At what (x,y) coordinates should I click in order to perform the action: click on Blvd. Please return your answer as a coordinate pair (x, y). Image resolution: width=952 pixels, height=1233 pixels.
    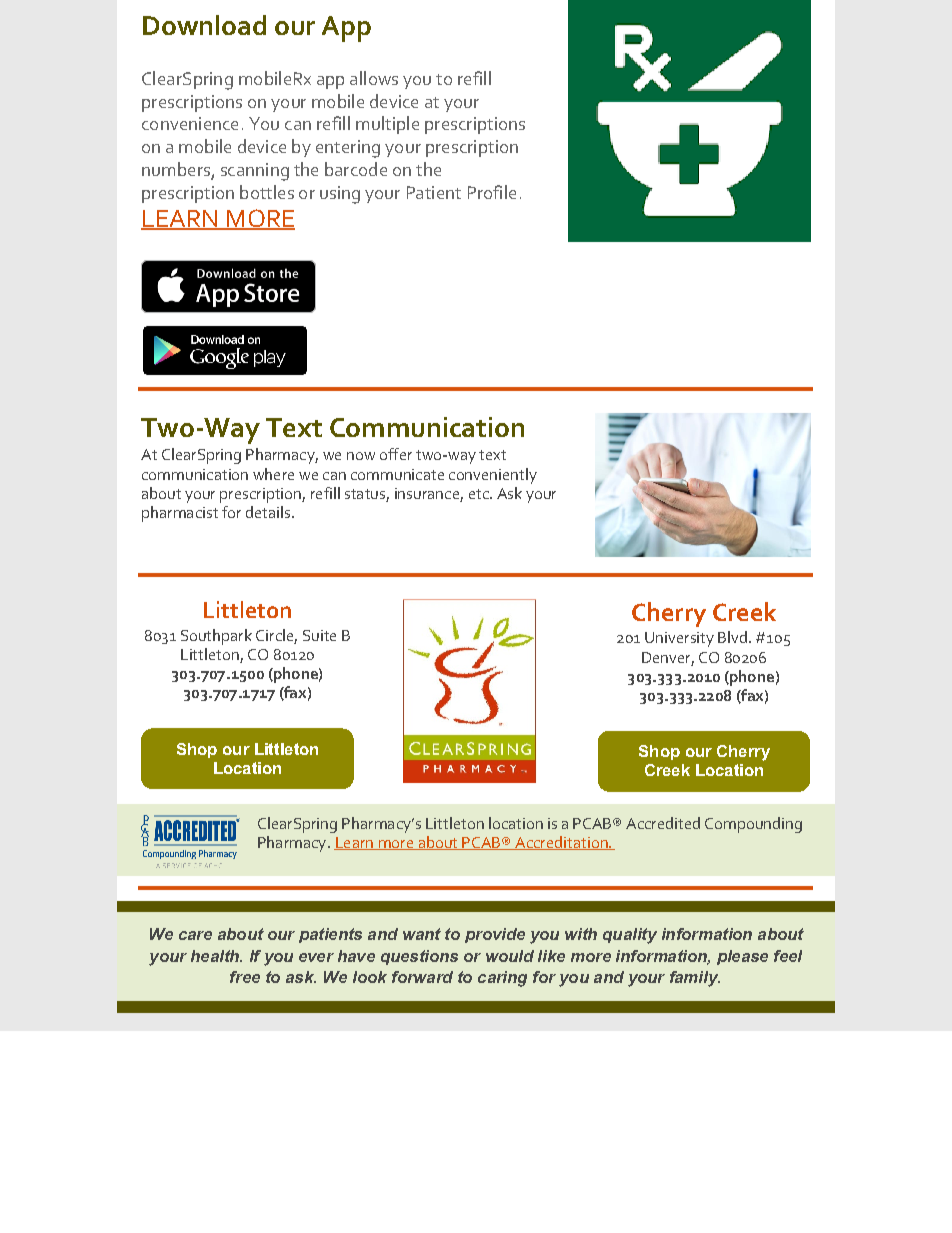
    Looking at the image, I should click on (732, 637).
